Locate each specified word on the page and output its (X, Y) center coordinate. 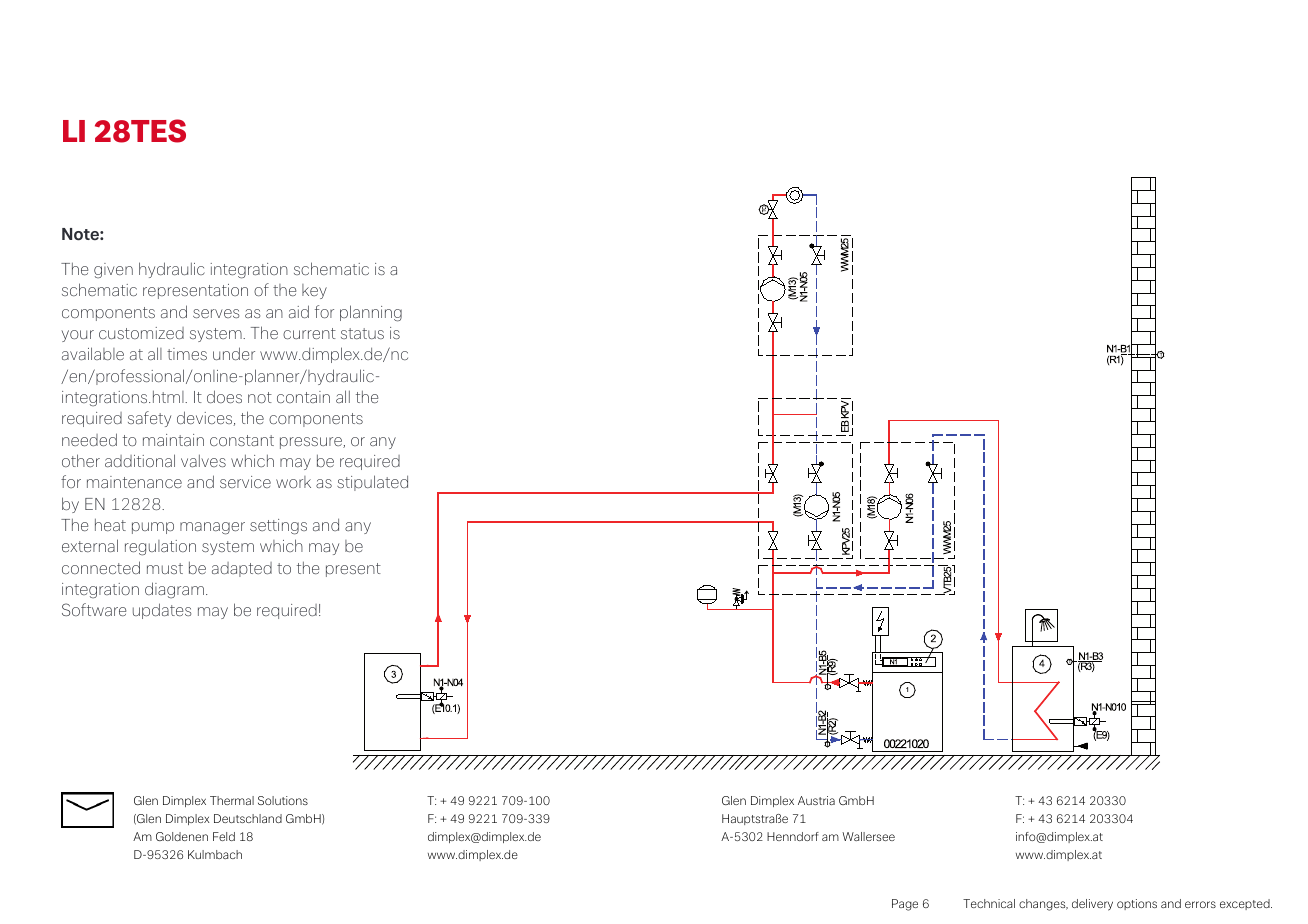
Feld (224, 836)
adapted (242, 569)
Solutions (283, 800)
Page (905, 905)
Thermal (232, 800)
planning (371, 313)
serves (216, 313)
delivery (1092, 905)
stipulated (372, 483)
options (1137, 904)
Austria (816, 800)
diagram (174, 590)
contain (303, 397)
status (362, 333)
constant (242, 440)
